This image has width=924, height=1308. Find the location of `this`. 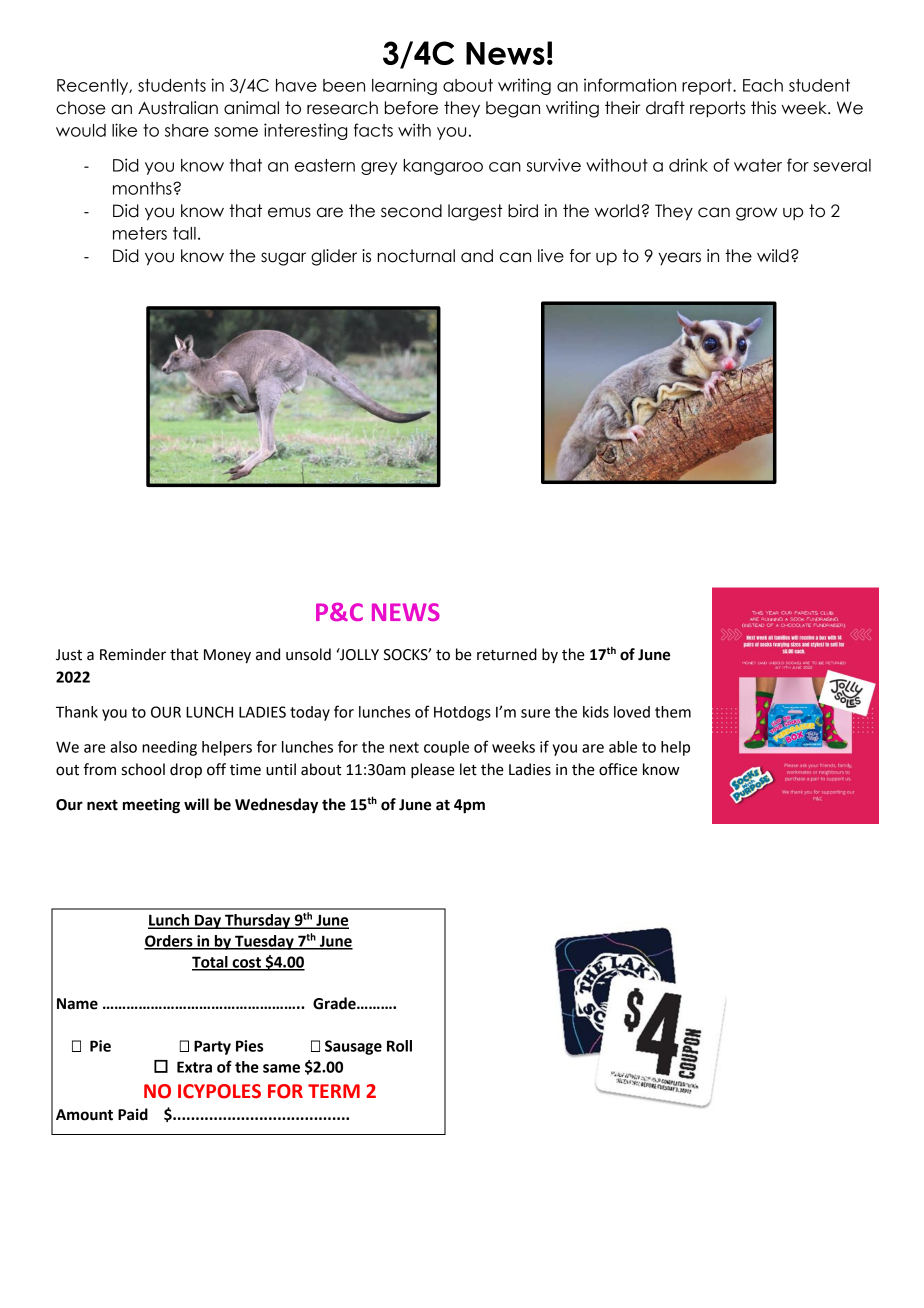

this is located at coordinates (763, 108).
